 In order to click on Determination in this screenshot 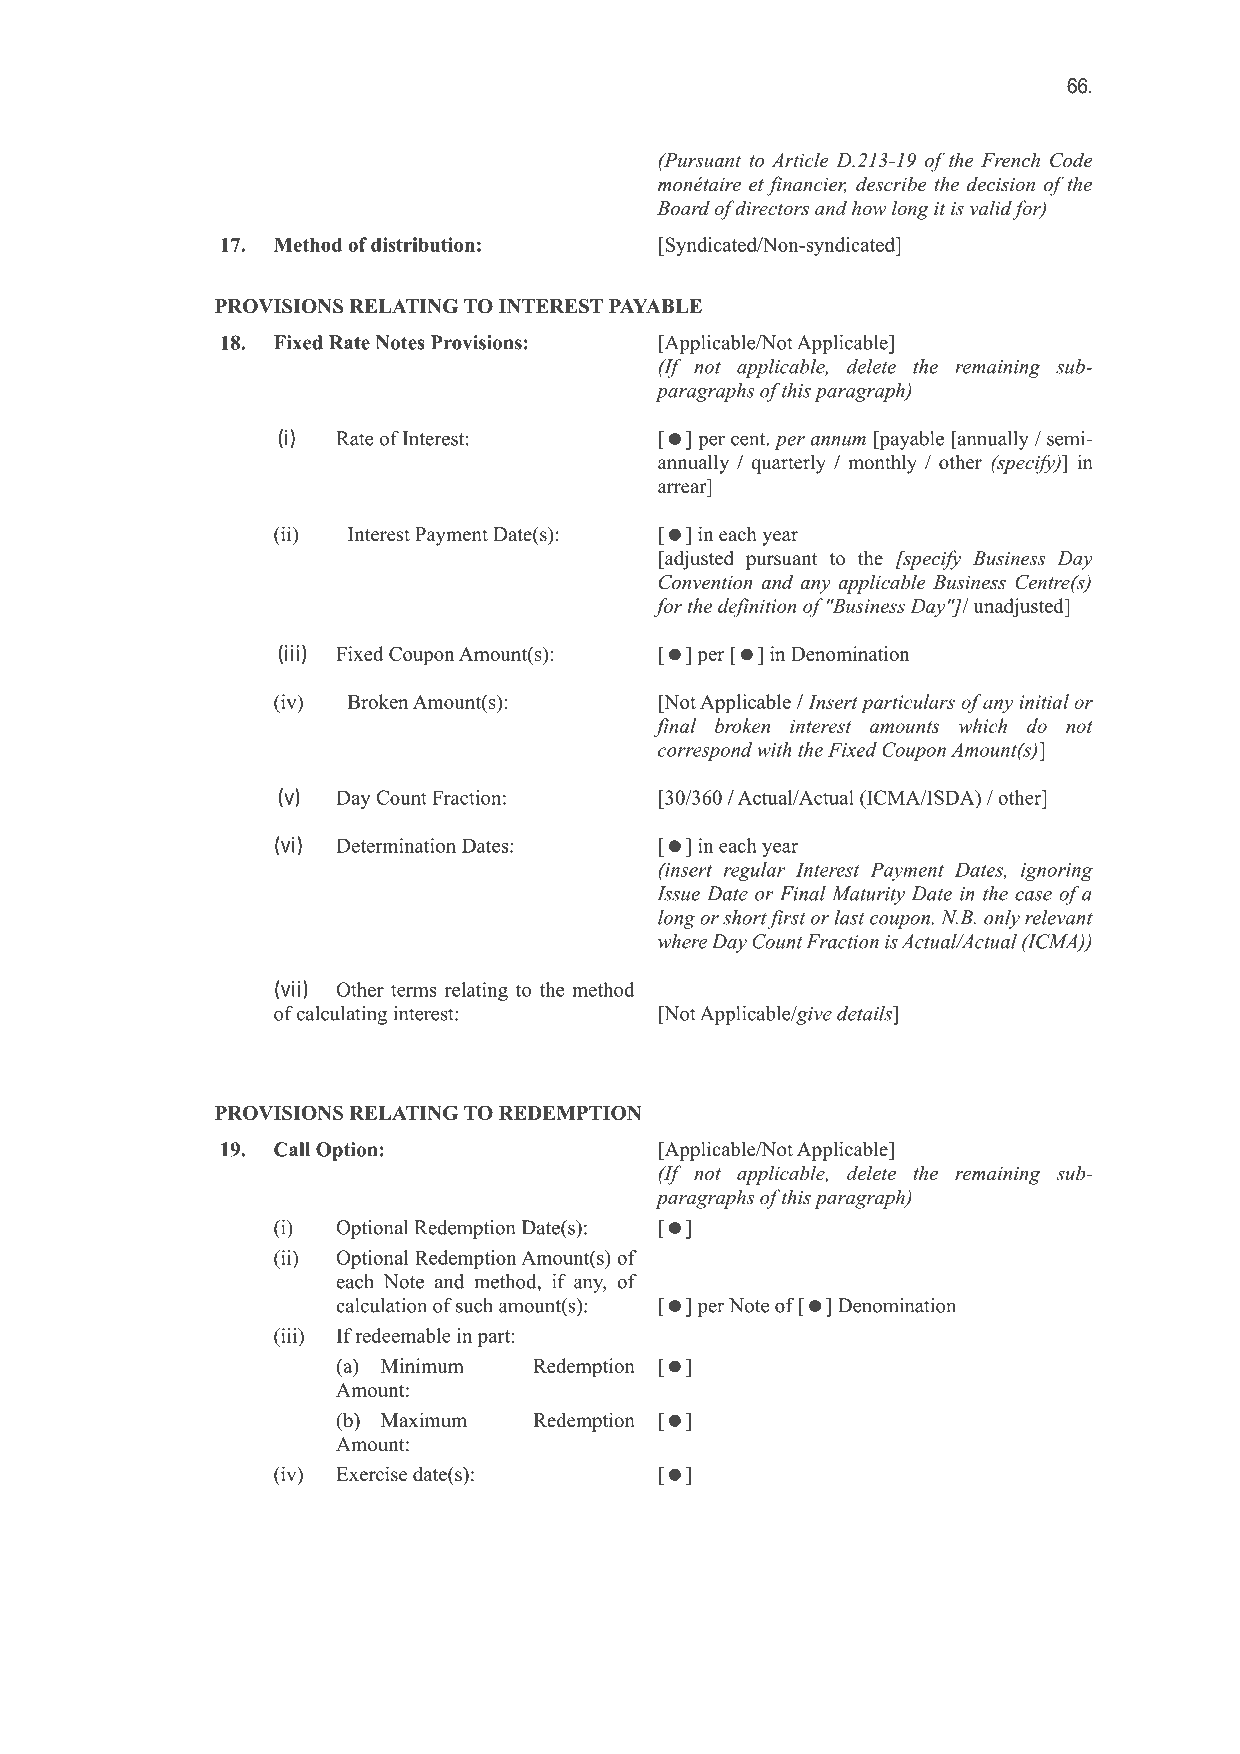, I will do `click(396, 845)`.
